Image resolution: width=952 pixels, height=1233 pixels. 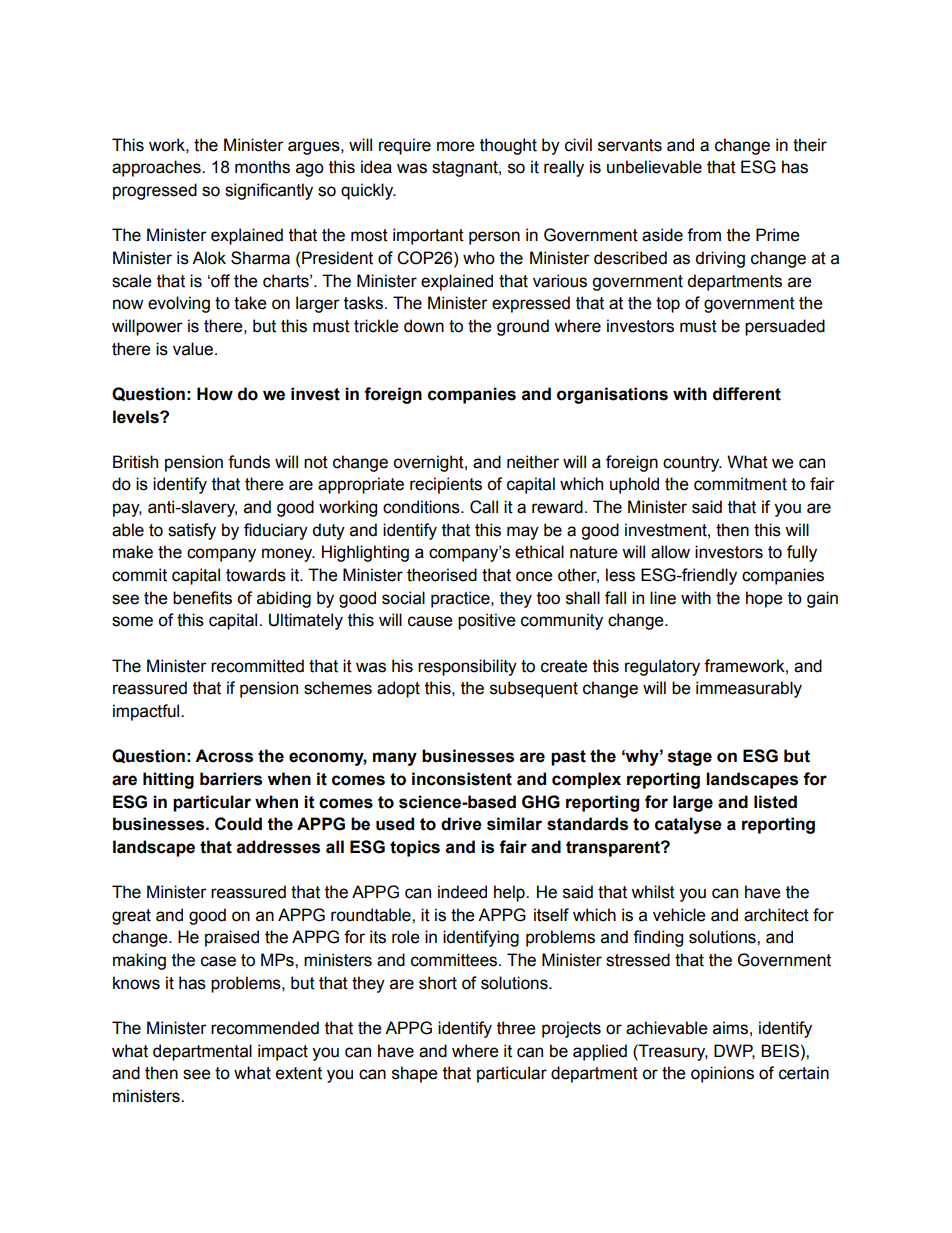 I want to click on months, so click(x=262, y=167).
